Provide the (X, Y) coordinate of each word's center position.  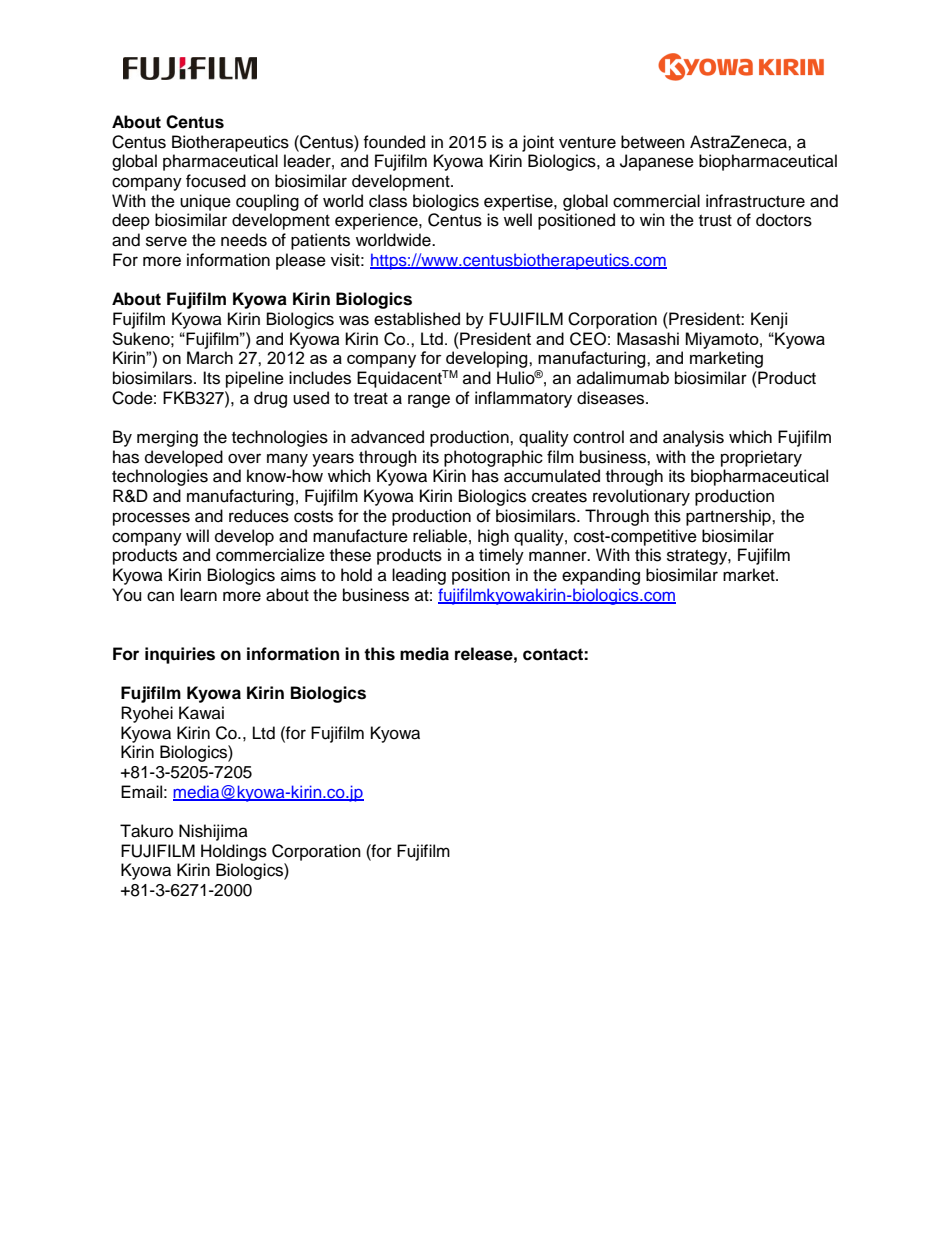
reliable (440, 536)
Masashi (648, 338)
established (417, 319)
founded (394, 142)
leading (419, 576)
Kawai (201, 713)
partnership (729, 517)
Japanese (657, 162)
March (210, 357)
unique (205, 202)
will (197, 535)
